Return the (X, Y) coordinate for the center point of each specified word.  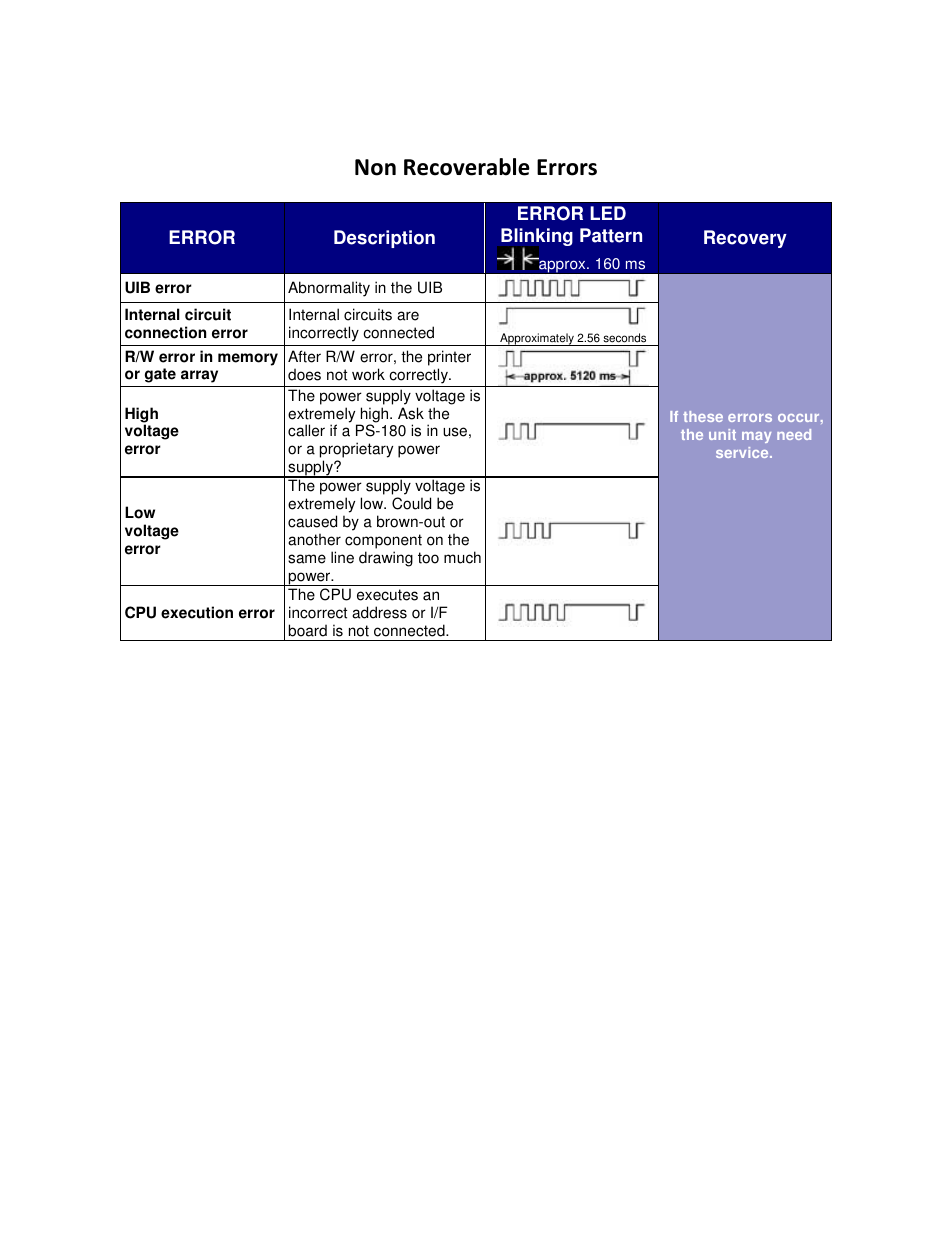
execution (197, 612)
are (408, 316)
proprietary (356, 451)
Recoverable (467, 167)
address (379, 612)
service (743, 452)
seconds (624, 338)
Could (411, 503)
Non (375, 167)
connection (165, 332)
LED (608, 213)
